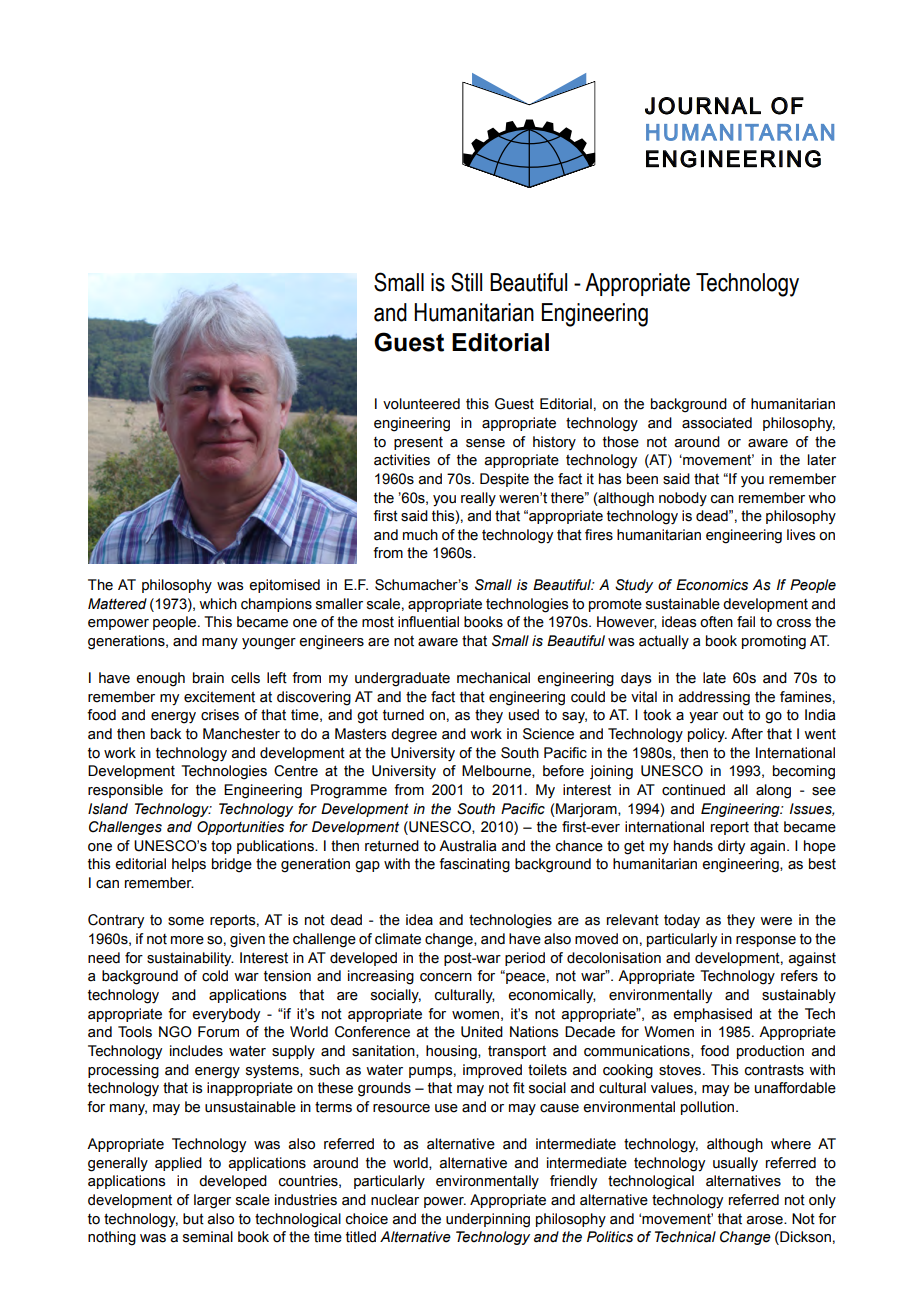  What do you see at coordinates (717, 423) in the screenshot?
I see `associated` at bounding box center [717, 423].
